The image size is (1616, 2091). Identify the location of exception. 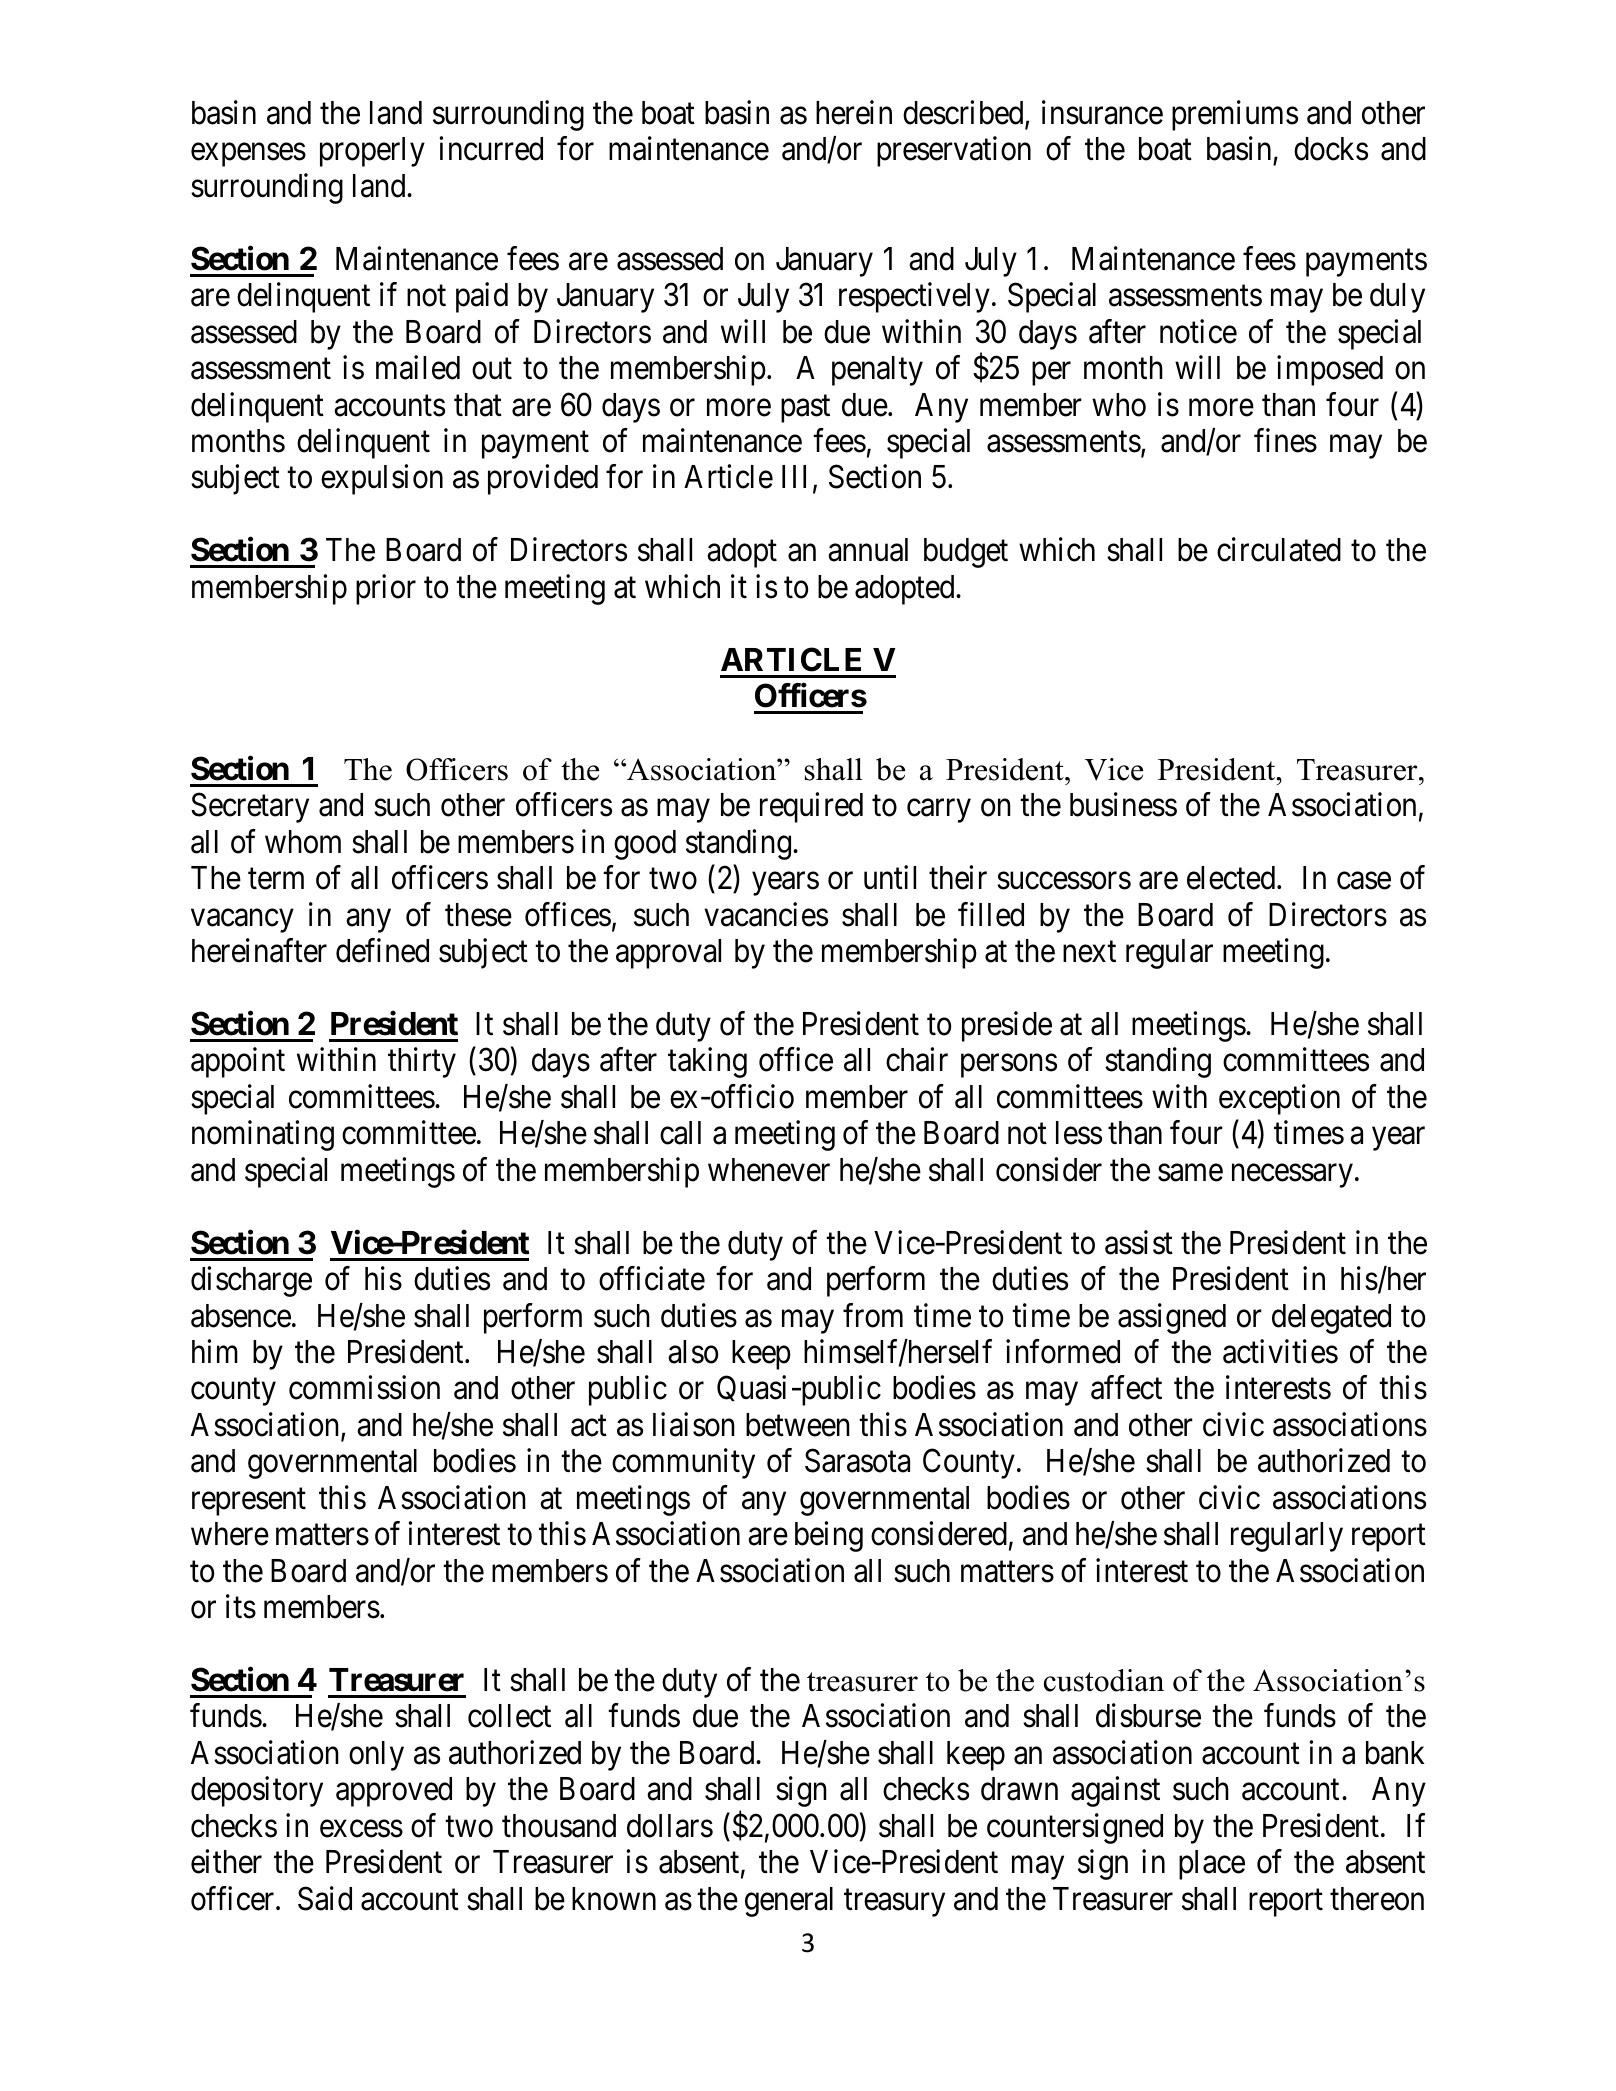
(1279, 1099).
